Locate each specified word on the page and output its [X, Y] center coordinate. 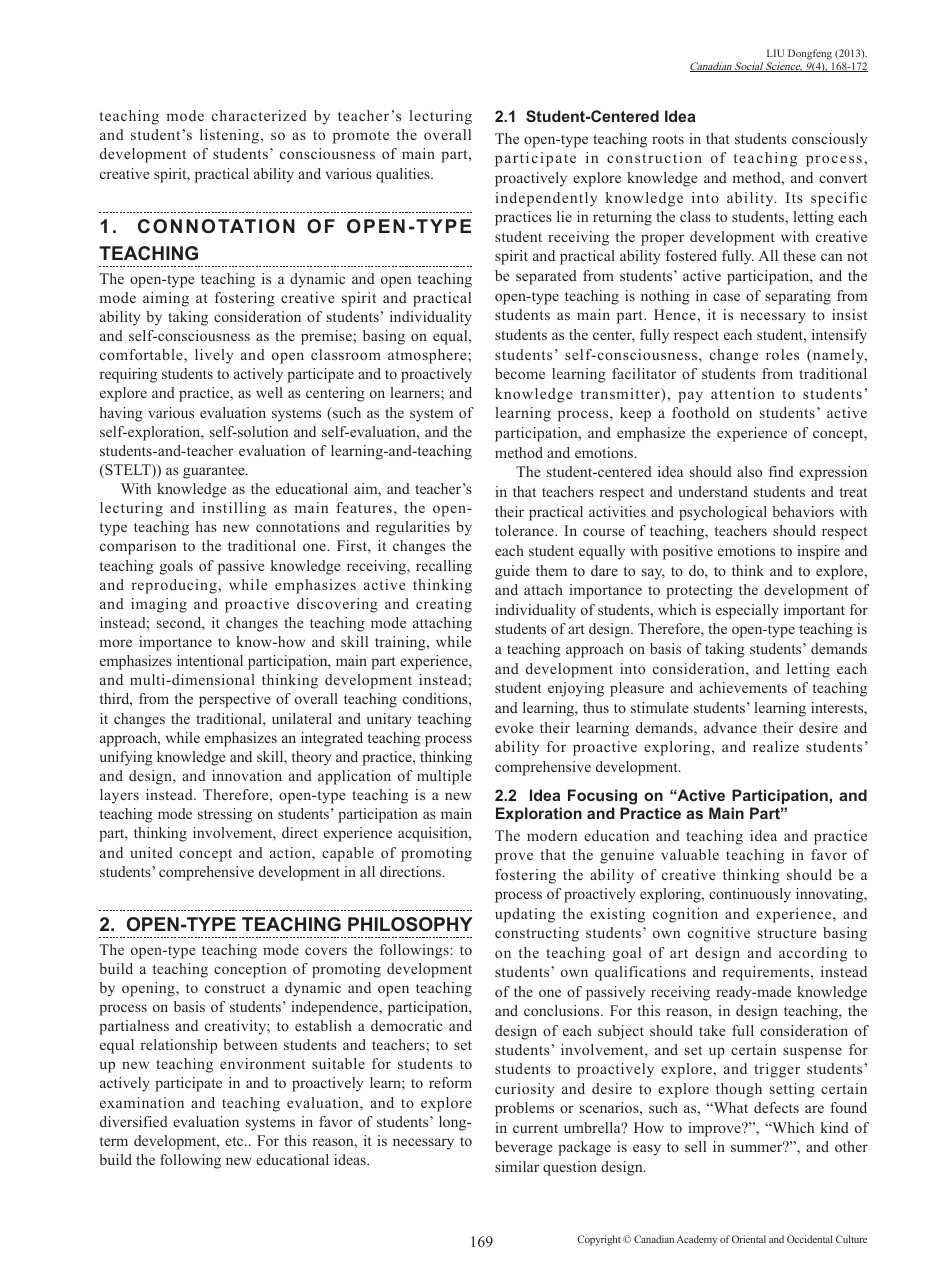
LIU [775, 53]
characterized [259, 115]
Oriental [749, 1239]
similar [517, 1166]
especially [747, 611]
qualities [404, 175]
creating [444, 605]
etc [235, 1141]
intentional [210, 660]
